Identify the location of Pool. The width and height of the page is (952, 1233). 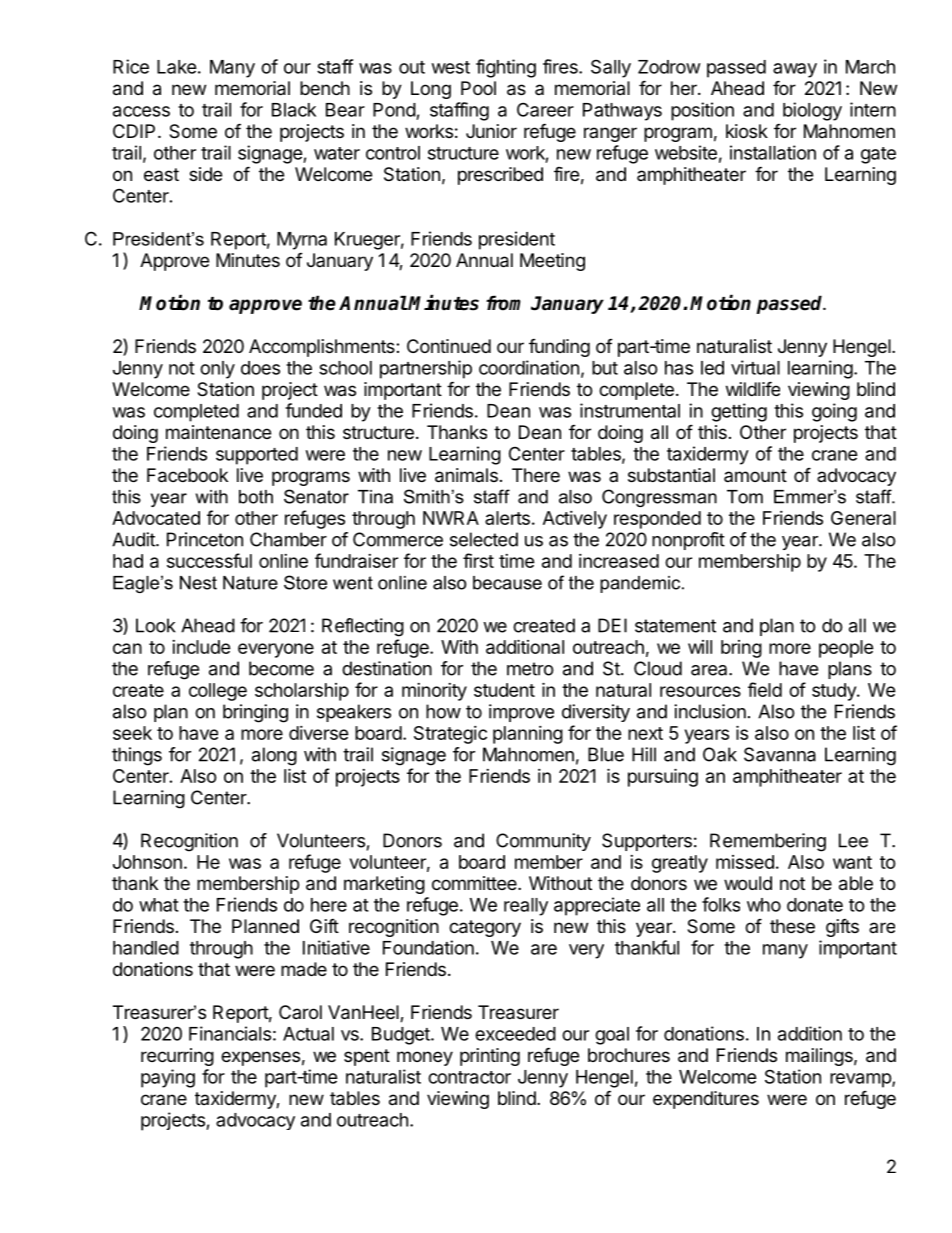
(478, 88).
